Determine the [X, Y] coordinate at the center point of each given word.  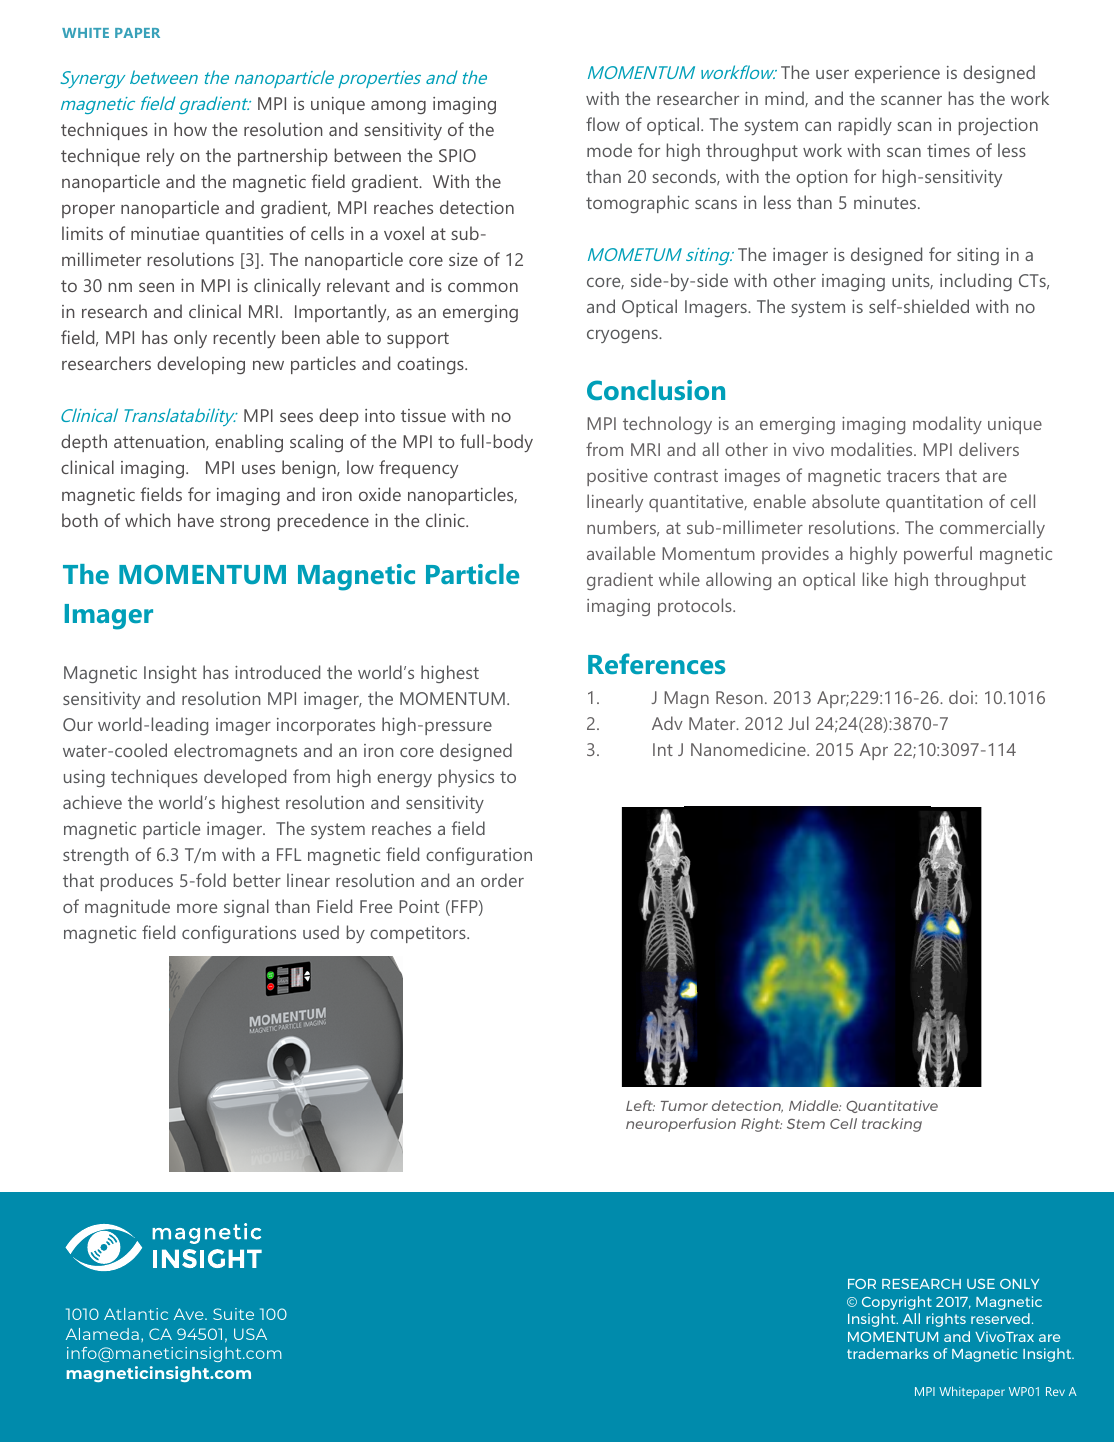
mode [609, 150]
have [196, 520]
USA [250, 1334]
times [948, 150]
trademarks [888, 1353]
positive [617, 477]
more [197, 908]
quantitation [934, 503]
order [502, 880]
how [190, 129]
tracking [892, 1125]
